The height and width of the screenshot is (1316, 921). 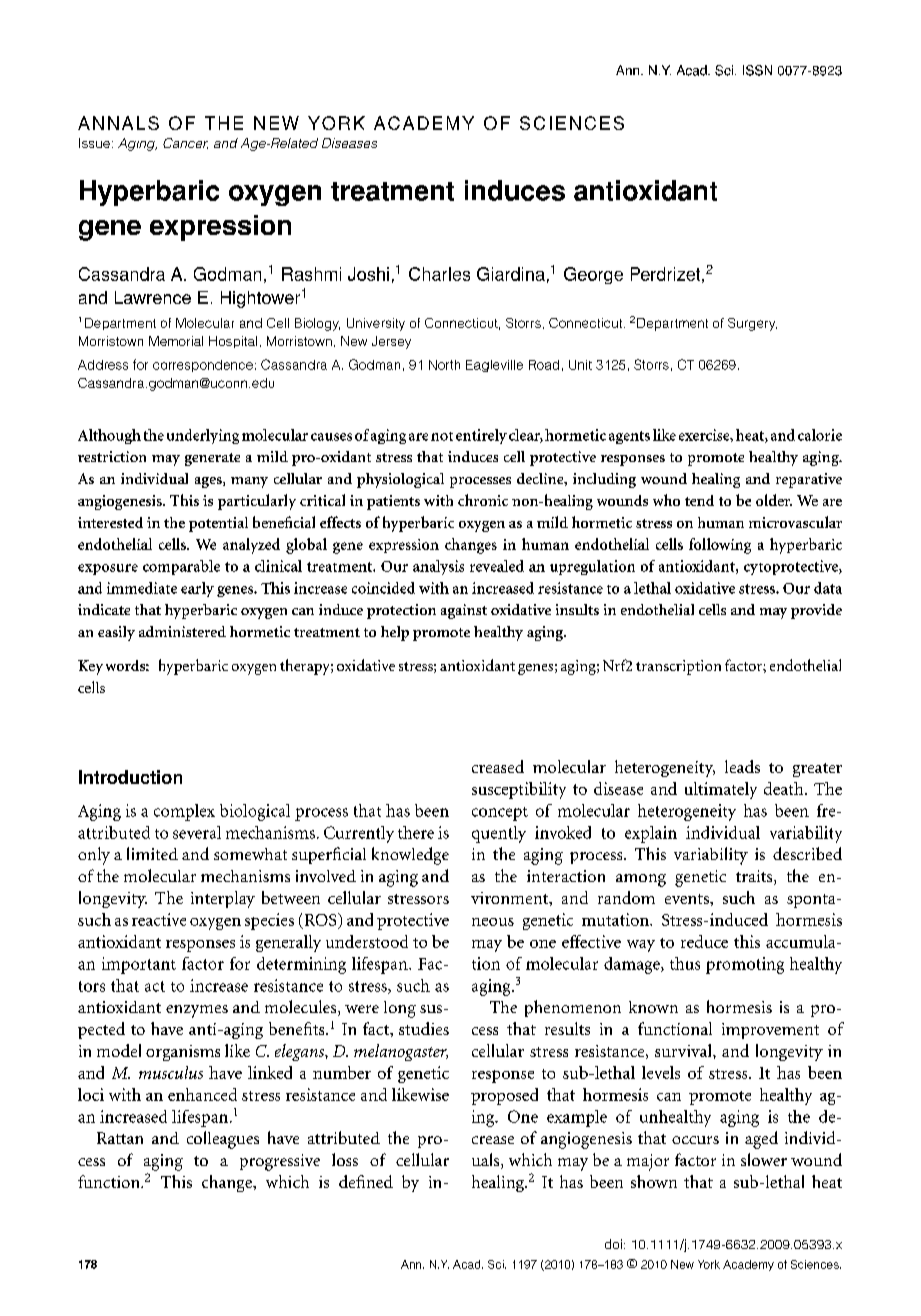 What do you see at coordinates (439, 274) in the screenshot?
I see `Charles` at bounding box center [439, 274].
